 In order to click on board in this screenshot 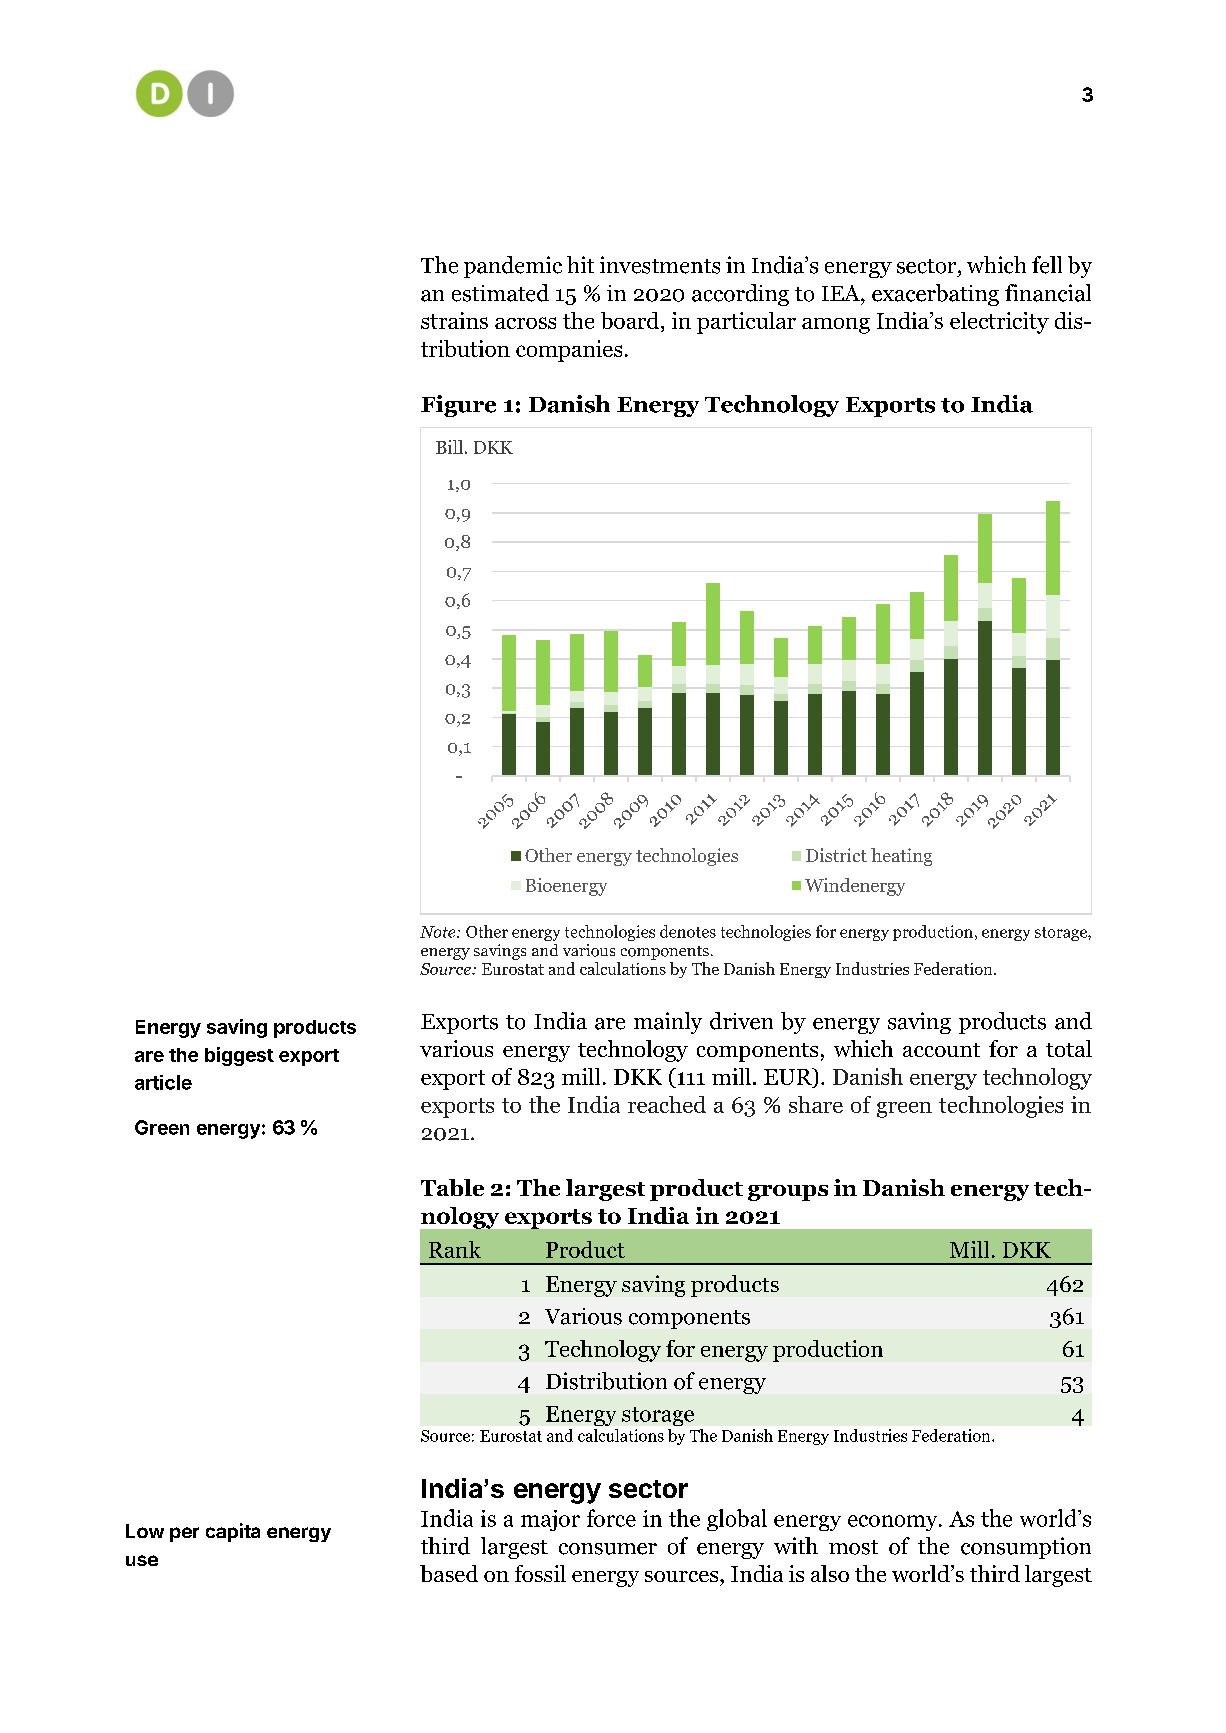, I will do `click(631, 322)`.
